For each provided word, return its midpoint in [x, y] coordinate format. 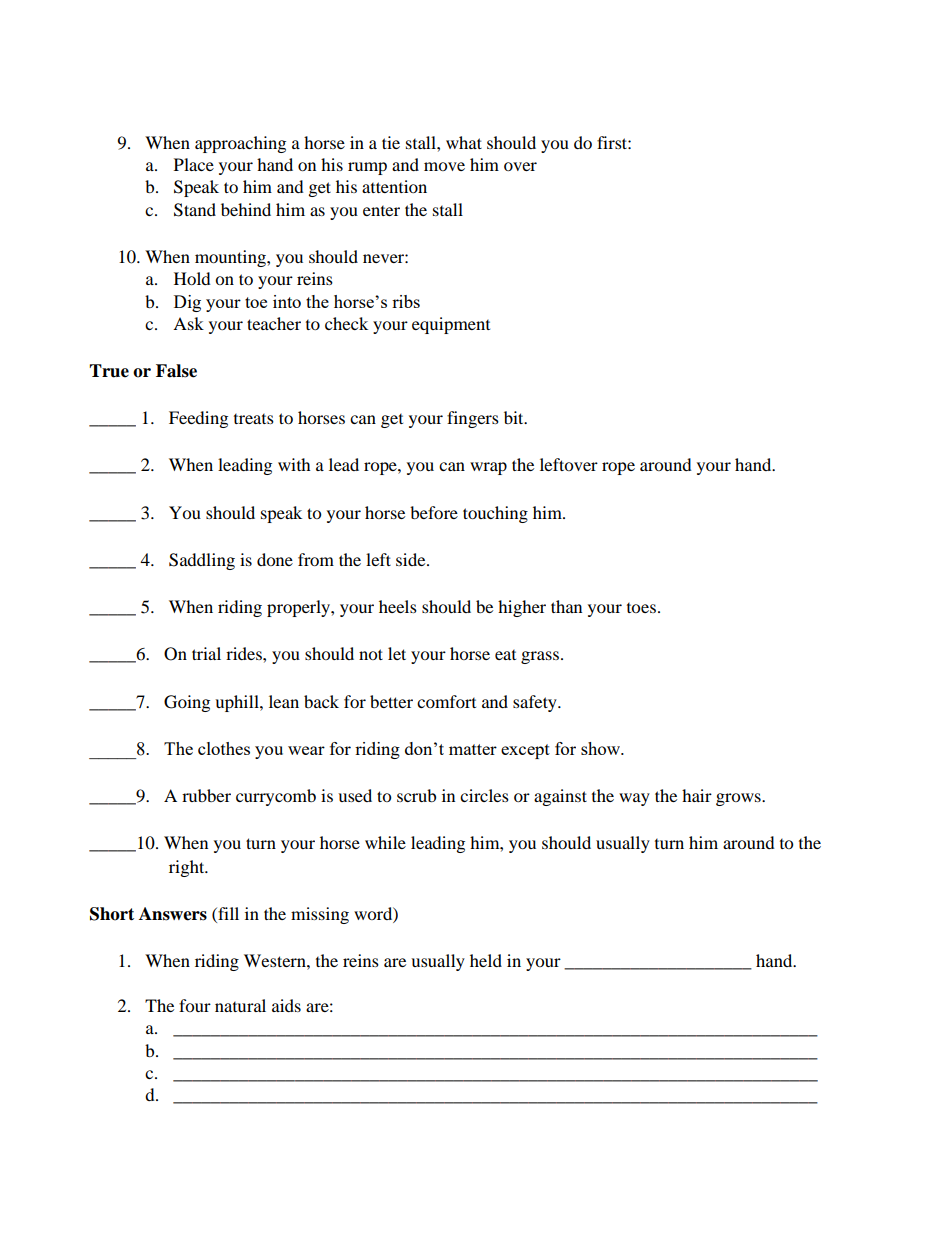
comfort [446, 701]
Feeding [198, 419]
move [444, 166]
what [464, 142]
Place [194, 164]
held [486, 960]
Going [187, 703]
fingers [473, 419]
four [195, 1005]
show [602, 748]
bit [515, 417]
